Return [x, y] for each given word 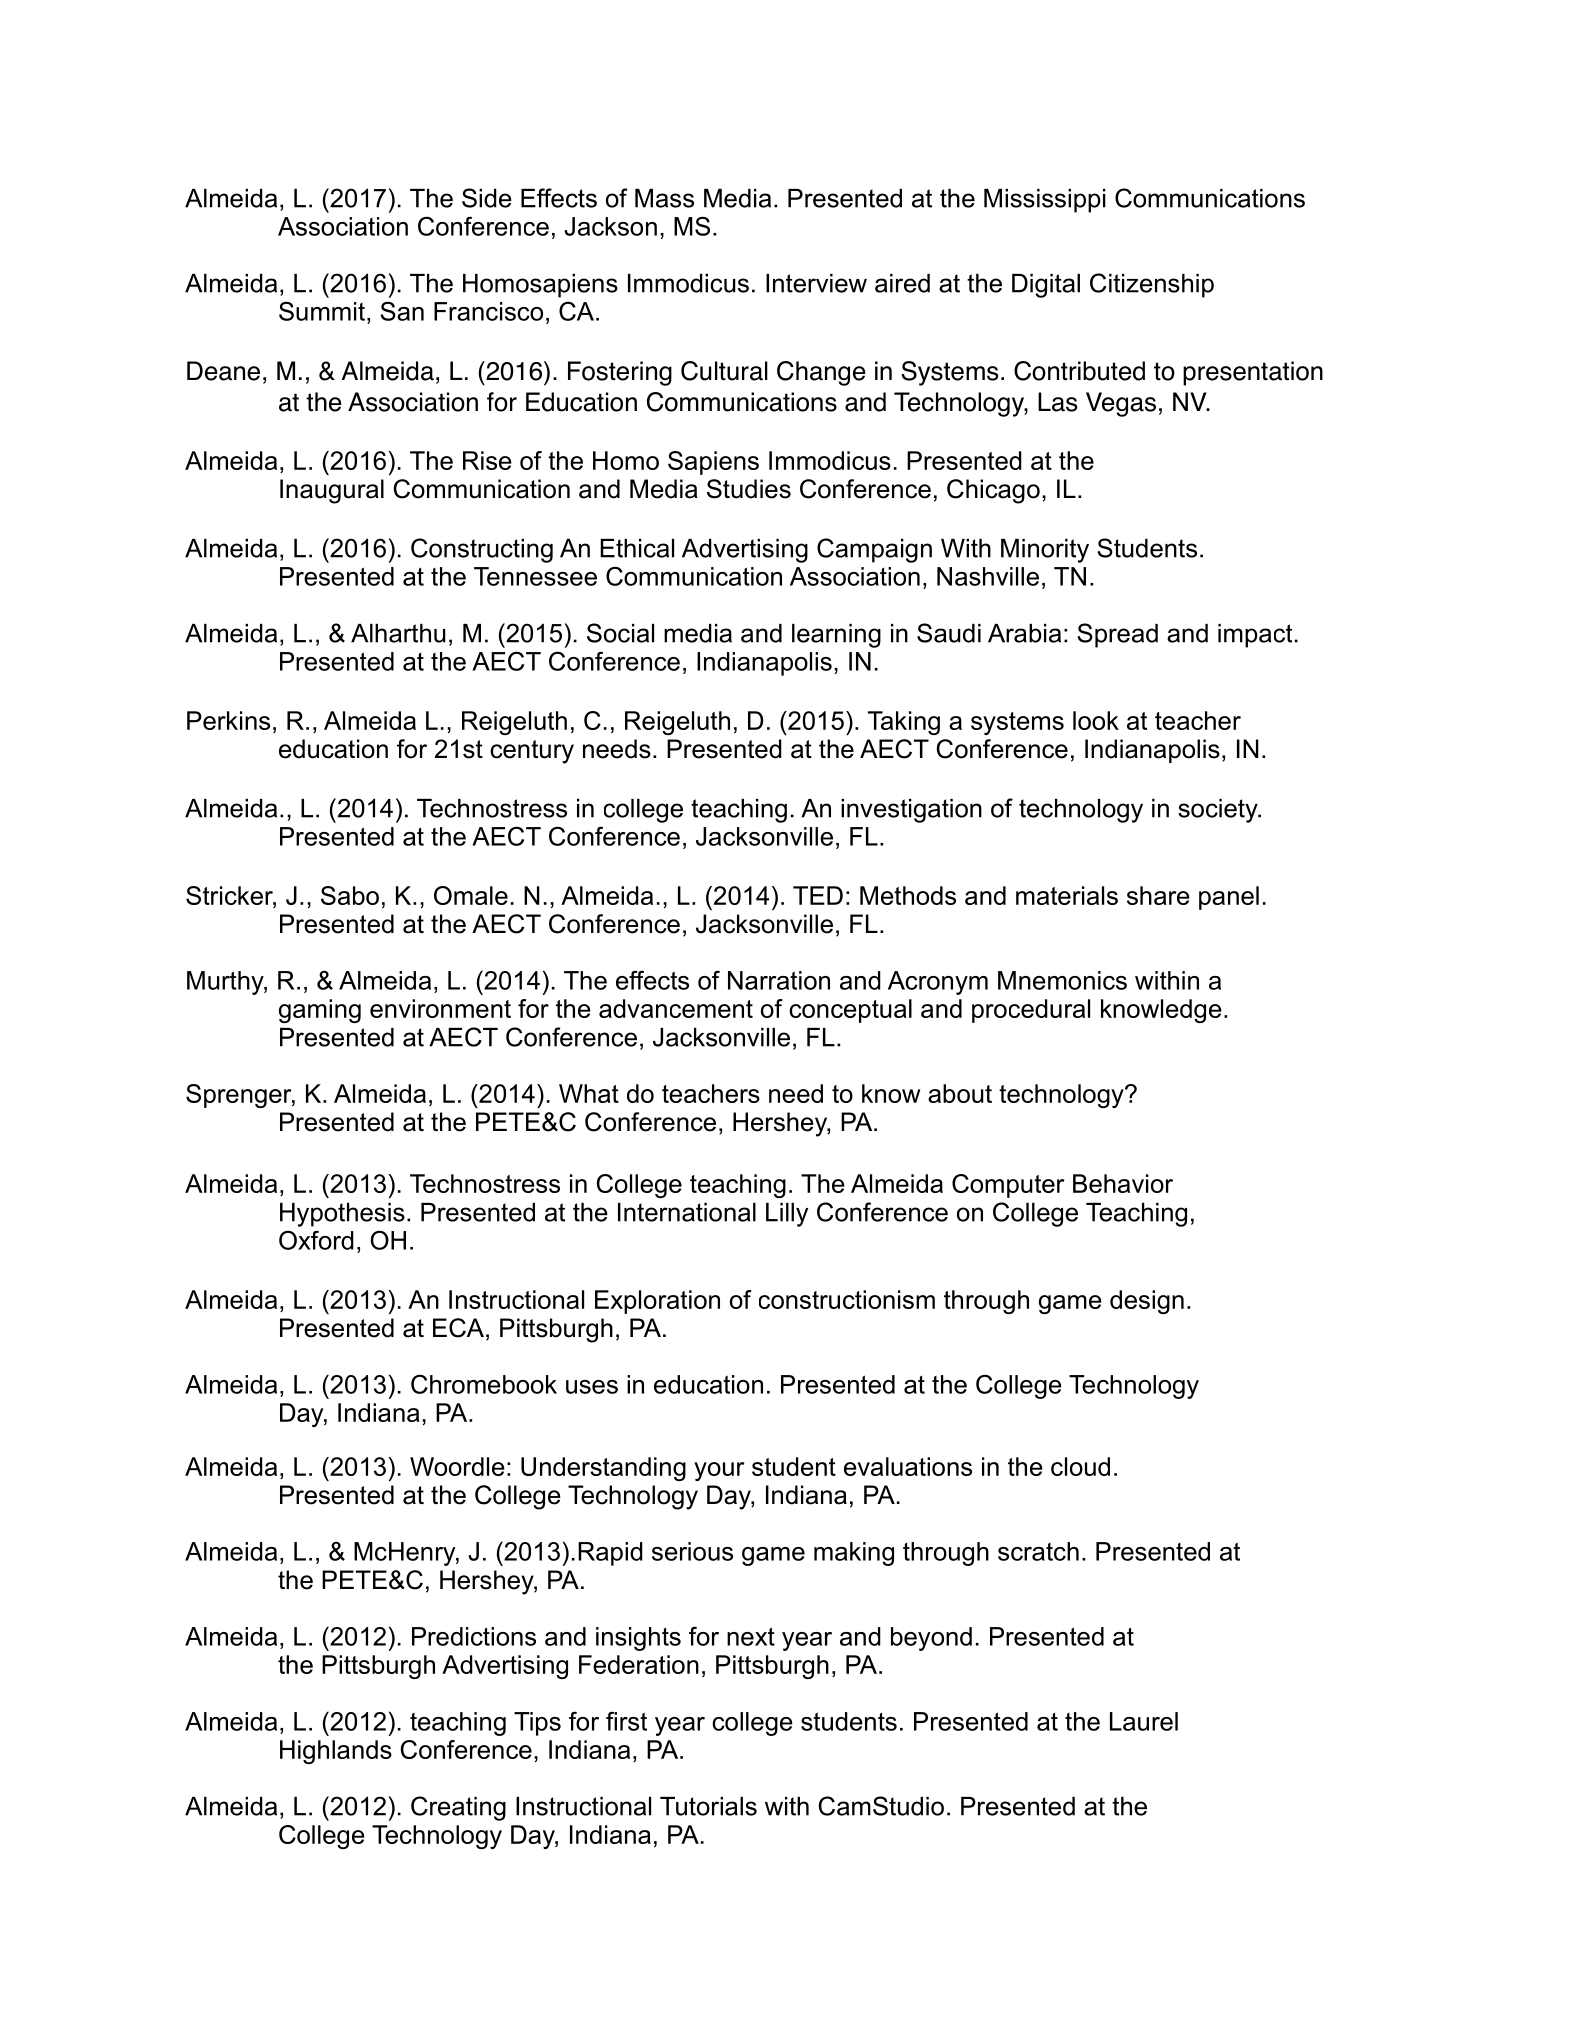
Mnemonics [1062, 980]
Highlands [336, 1752]
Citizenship [1152, 285]
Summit [322, 311]
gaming [320, 1011]
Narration [779, 980]
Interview [816, 283]
